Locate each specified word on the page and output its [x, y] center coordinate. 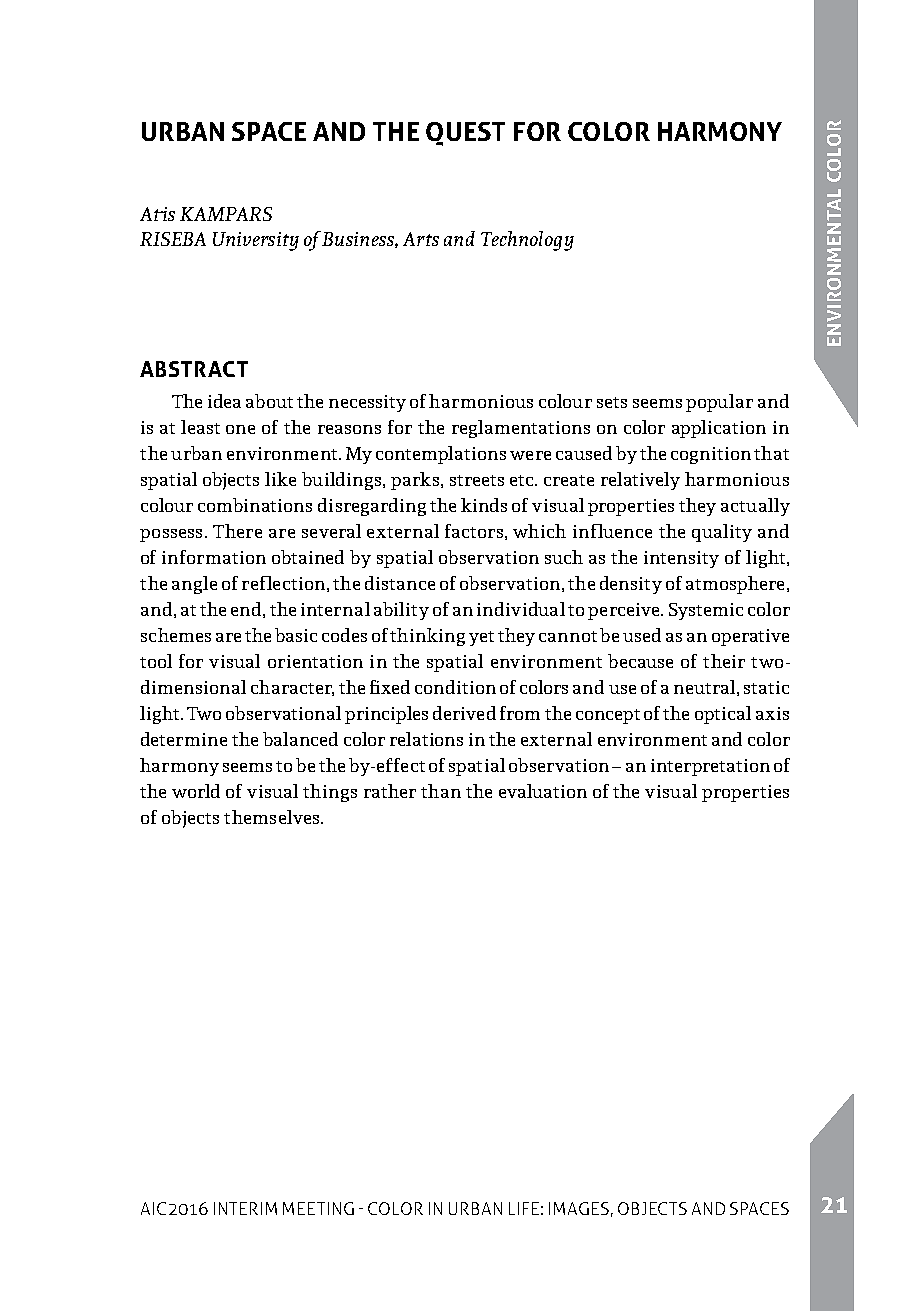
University [256, 241]
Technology [527, 241]
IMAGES [579, 1208]
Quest [465, 134]
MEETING [318, 1208]
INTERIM [245, 1208]
